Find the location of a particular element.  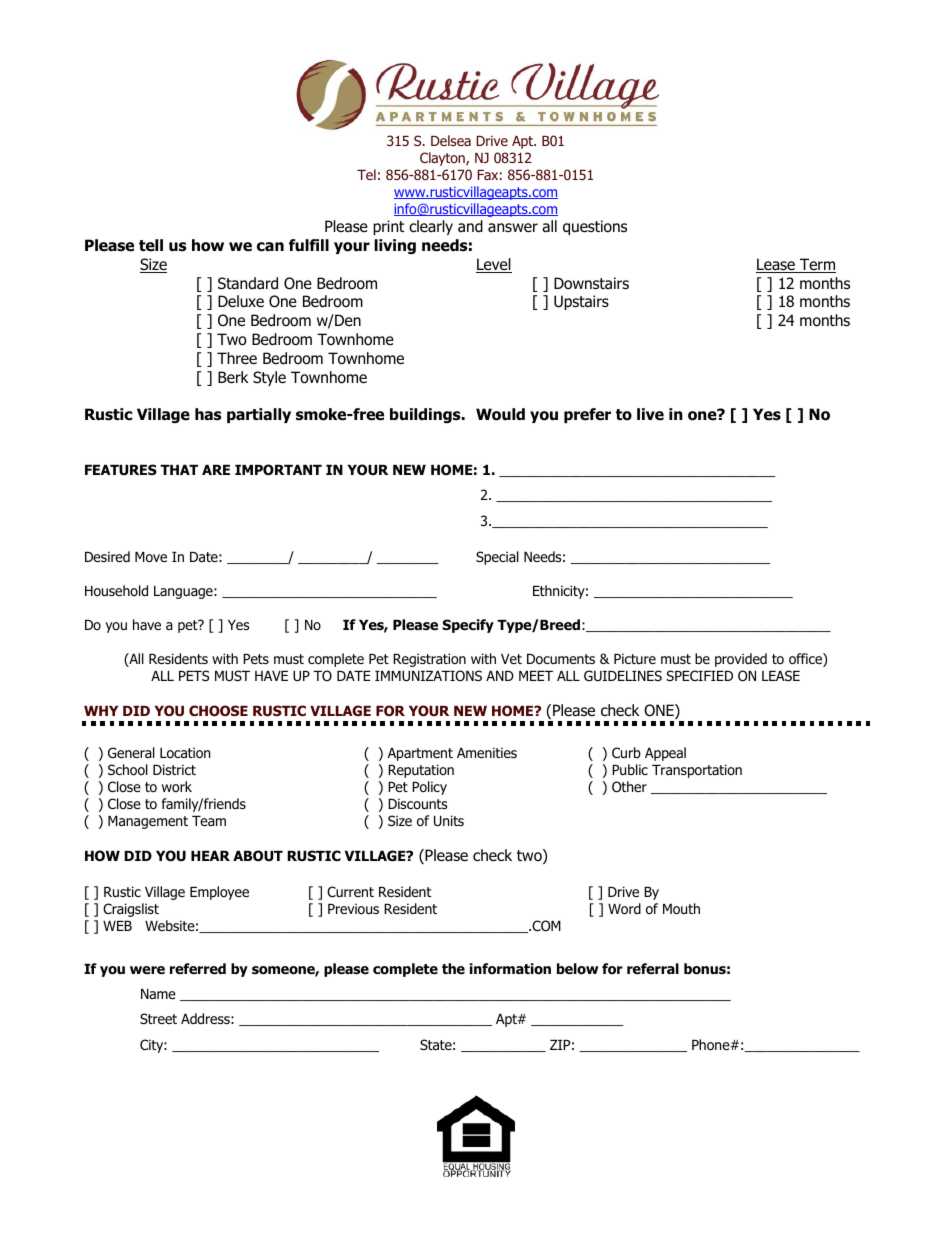

THAT is located at coordinates (179, 470).
